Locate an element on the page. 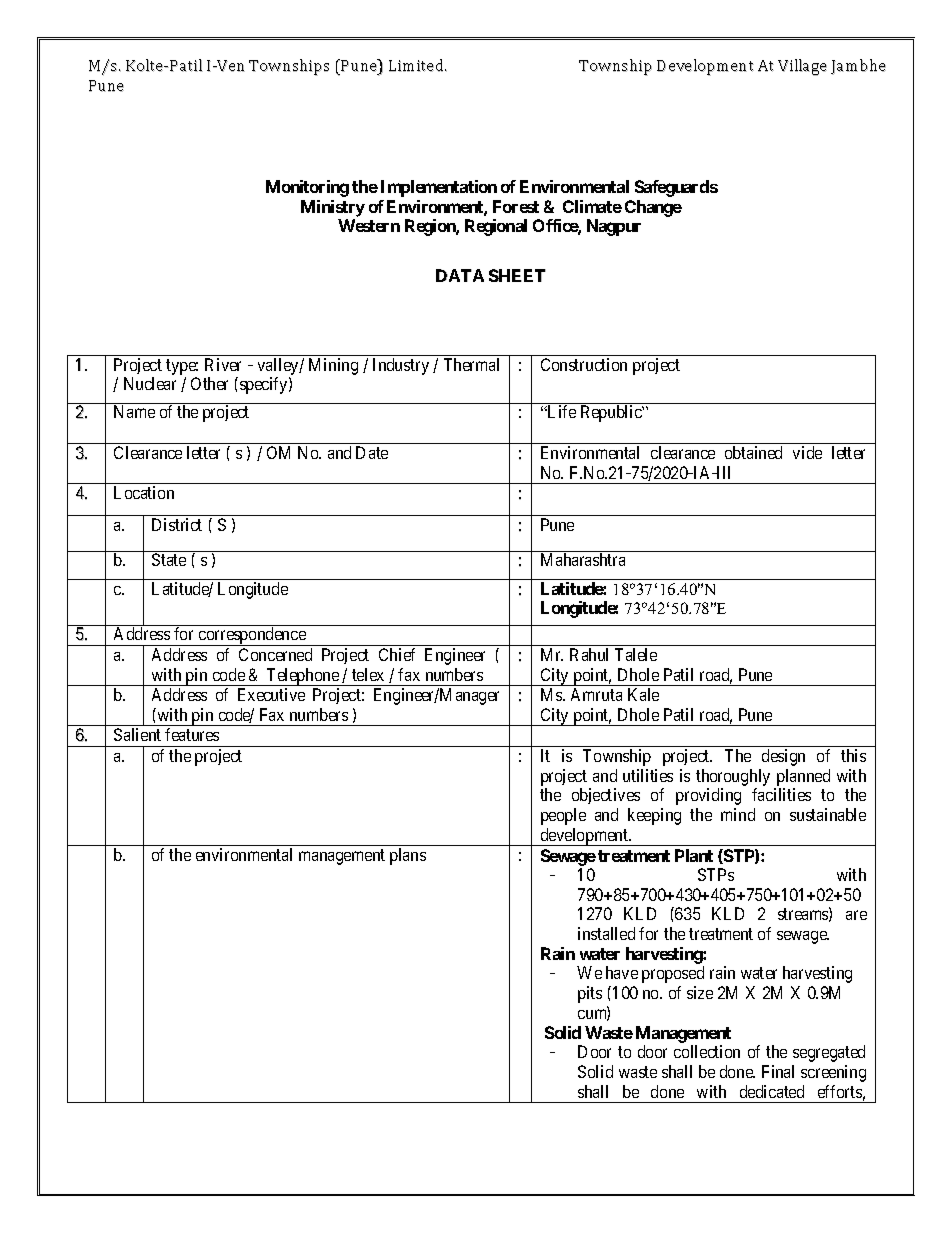 The width and height of the page is (952, 1233). installed is located at coordinates (606, 933).
